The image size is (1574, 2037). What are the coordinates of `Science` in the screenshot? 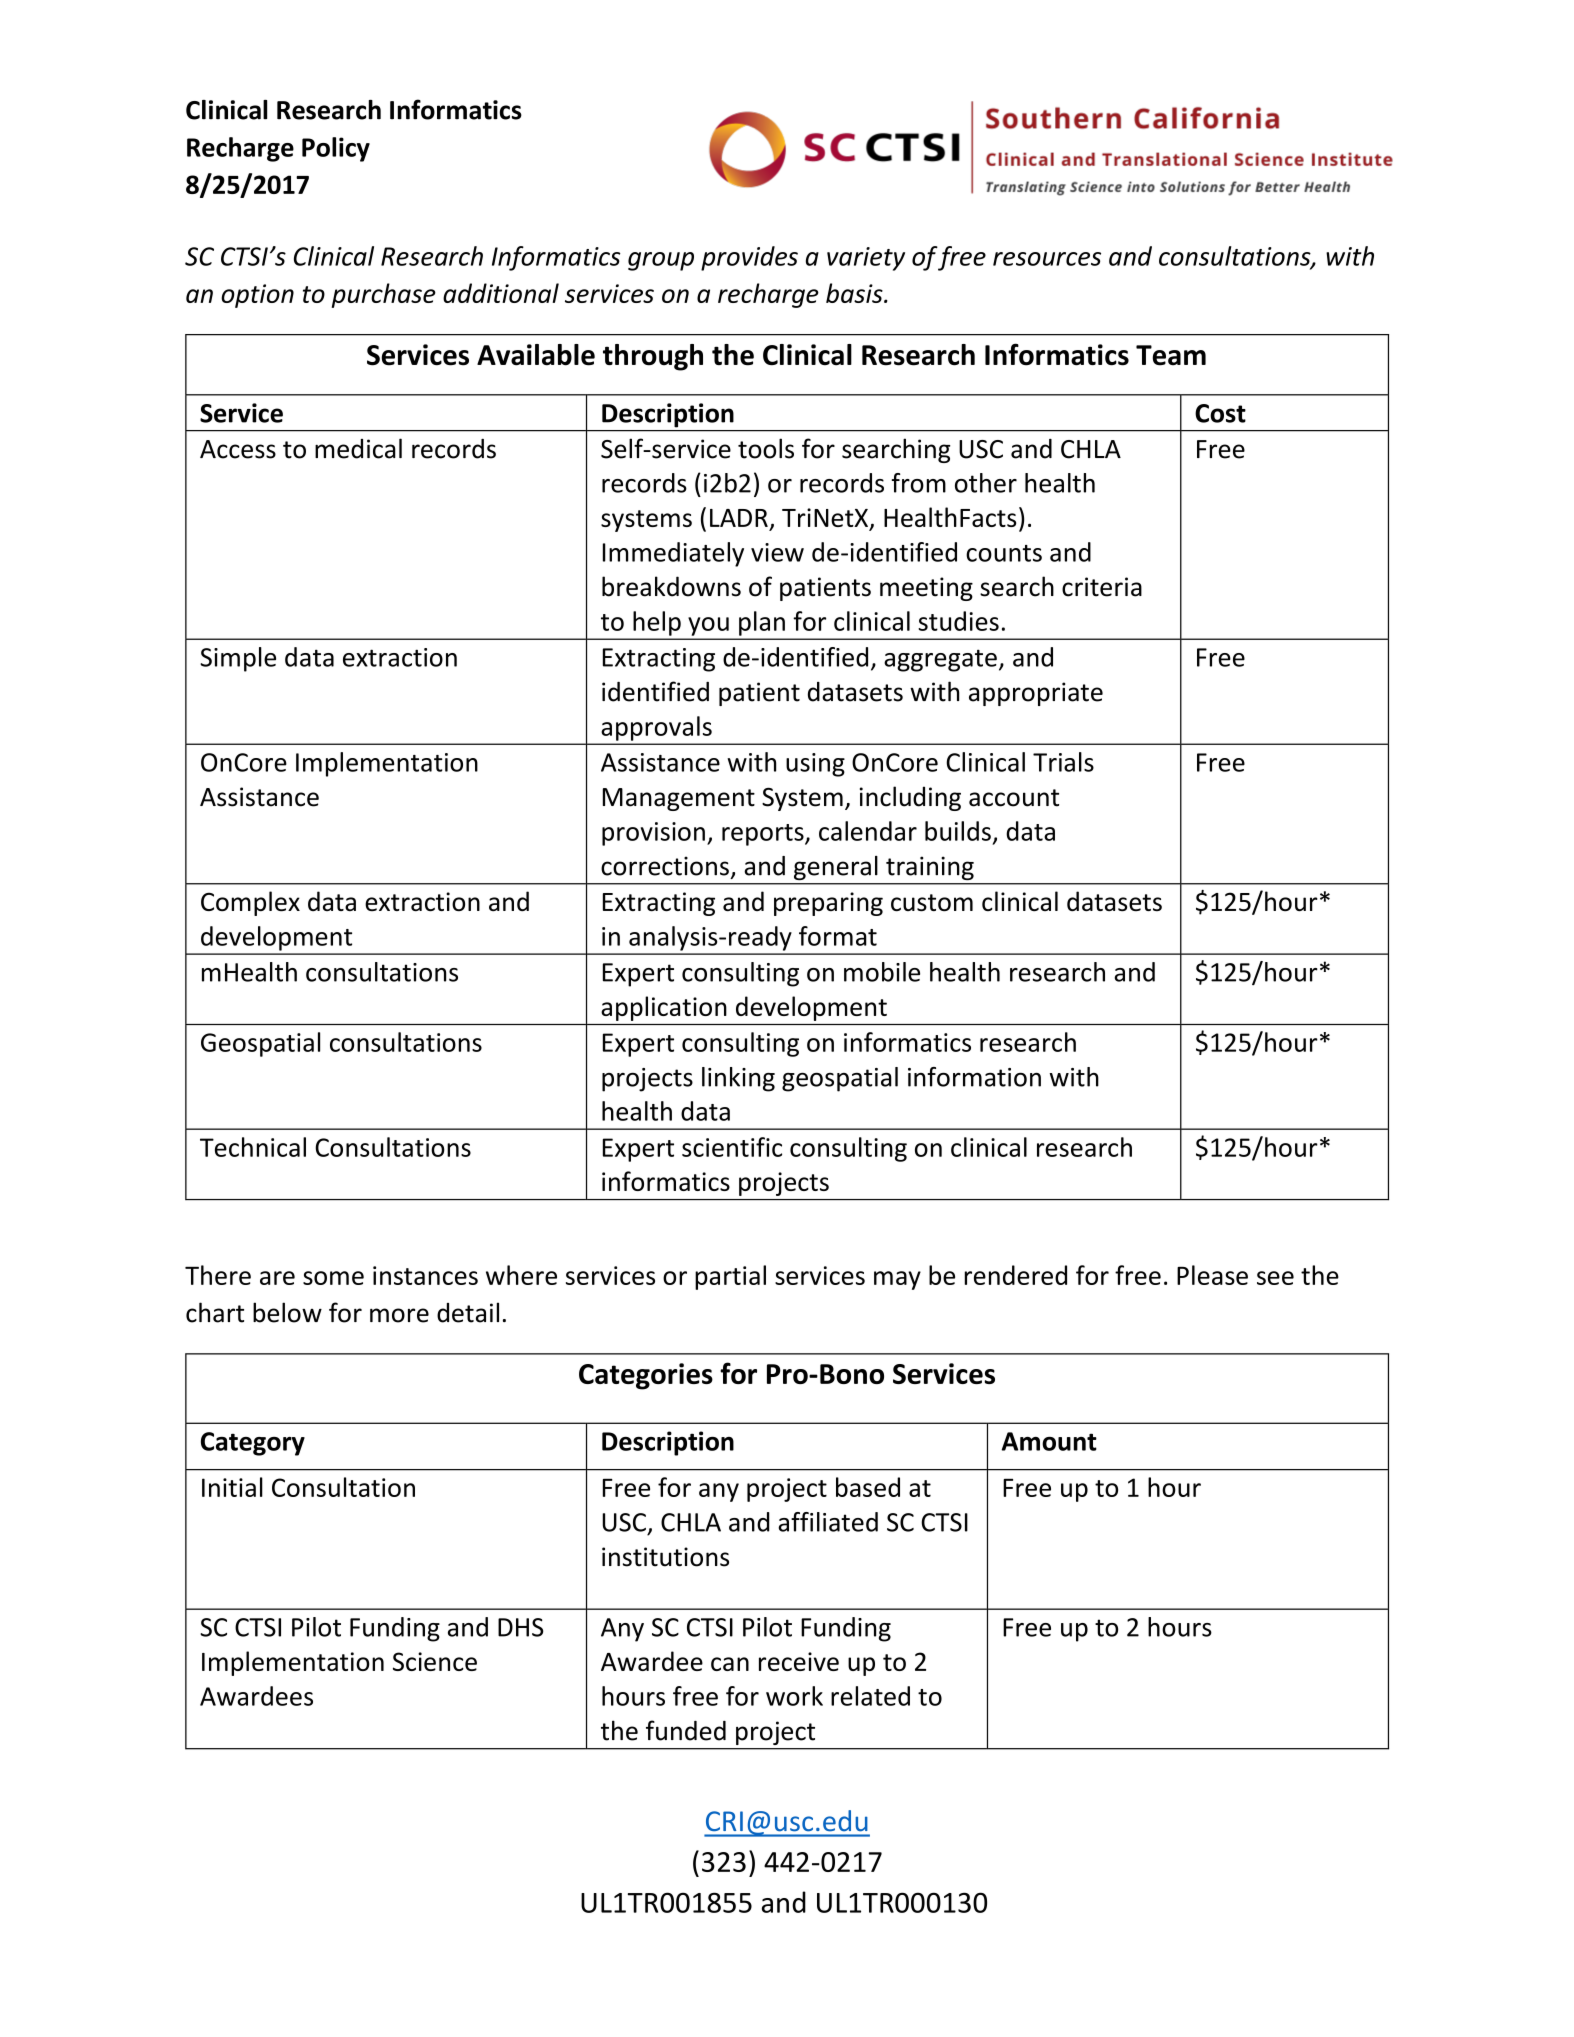 It's located at (435, 1661).
